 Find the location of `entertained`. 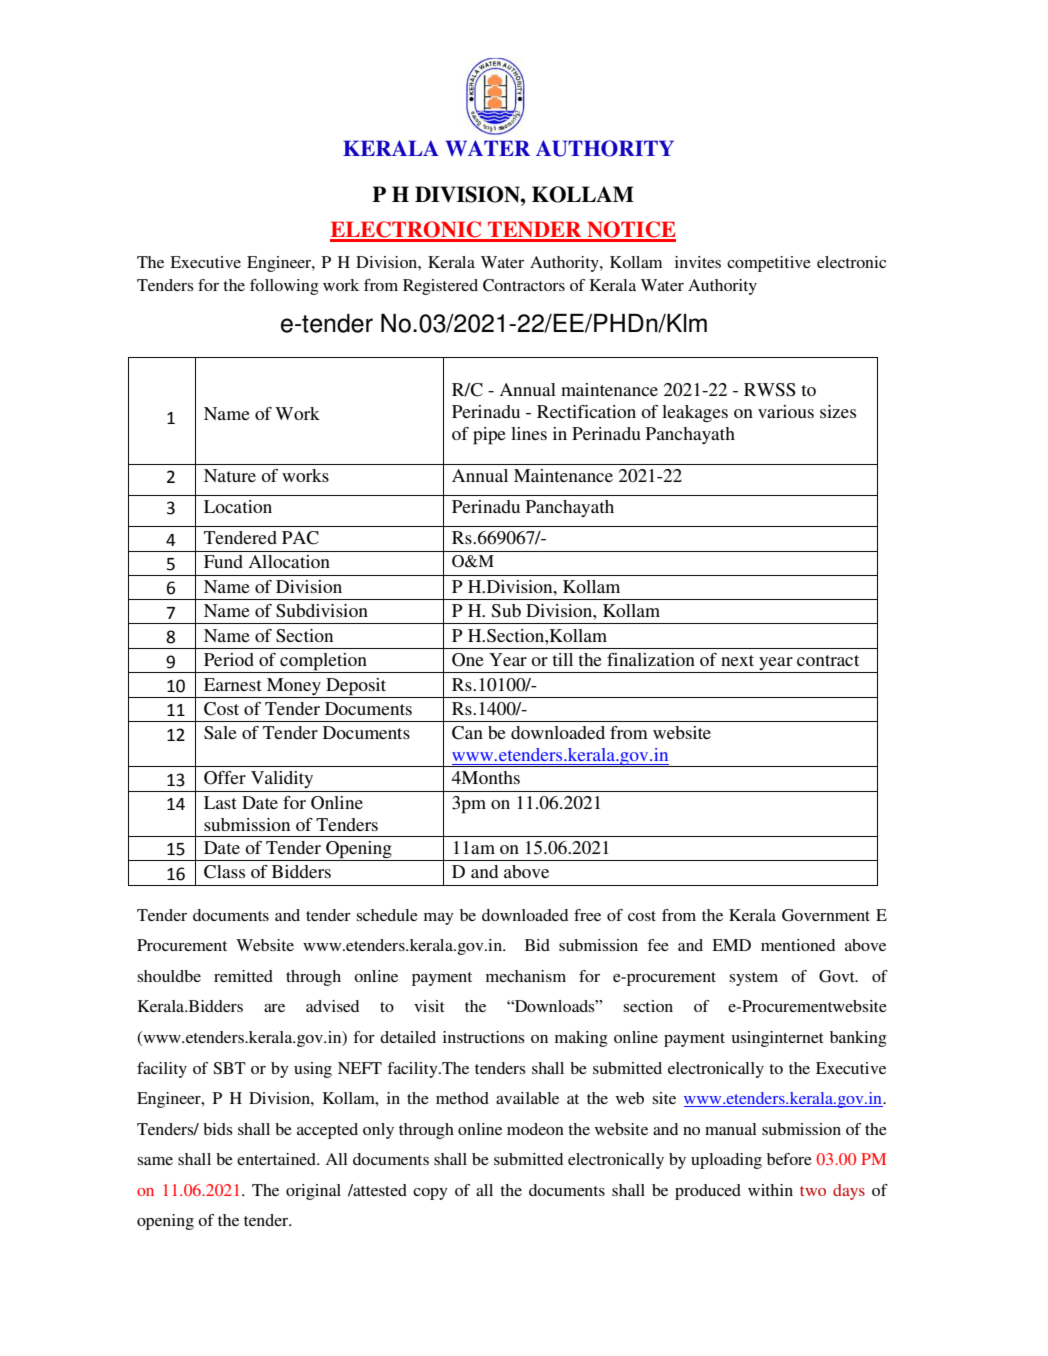

entertained is located at coordinates (277, 1159).
